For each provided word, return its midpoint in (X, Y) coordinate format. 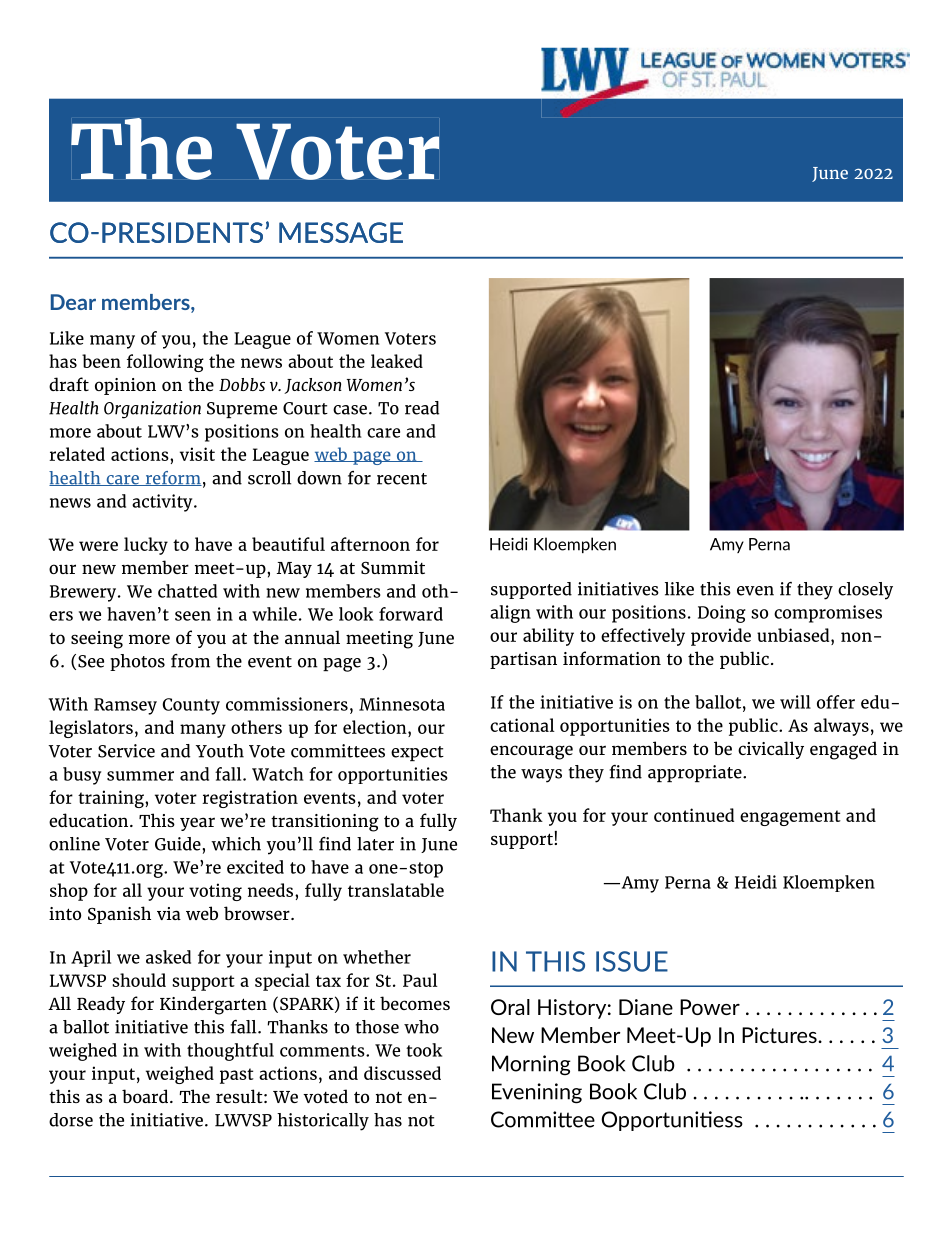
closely (865, 591)
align (510, 614)
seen (193, 616)
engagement (790, 818)
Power (710, 1007)
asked (168, 957)
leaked (397, 361)
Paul (420, 980)
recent (402, 479)
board (145, 1096)
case (350, 410)
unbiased (794, 635)
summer (140, 776)
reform (172, 478)
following (165, 363)
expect (417, 753)
